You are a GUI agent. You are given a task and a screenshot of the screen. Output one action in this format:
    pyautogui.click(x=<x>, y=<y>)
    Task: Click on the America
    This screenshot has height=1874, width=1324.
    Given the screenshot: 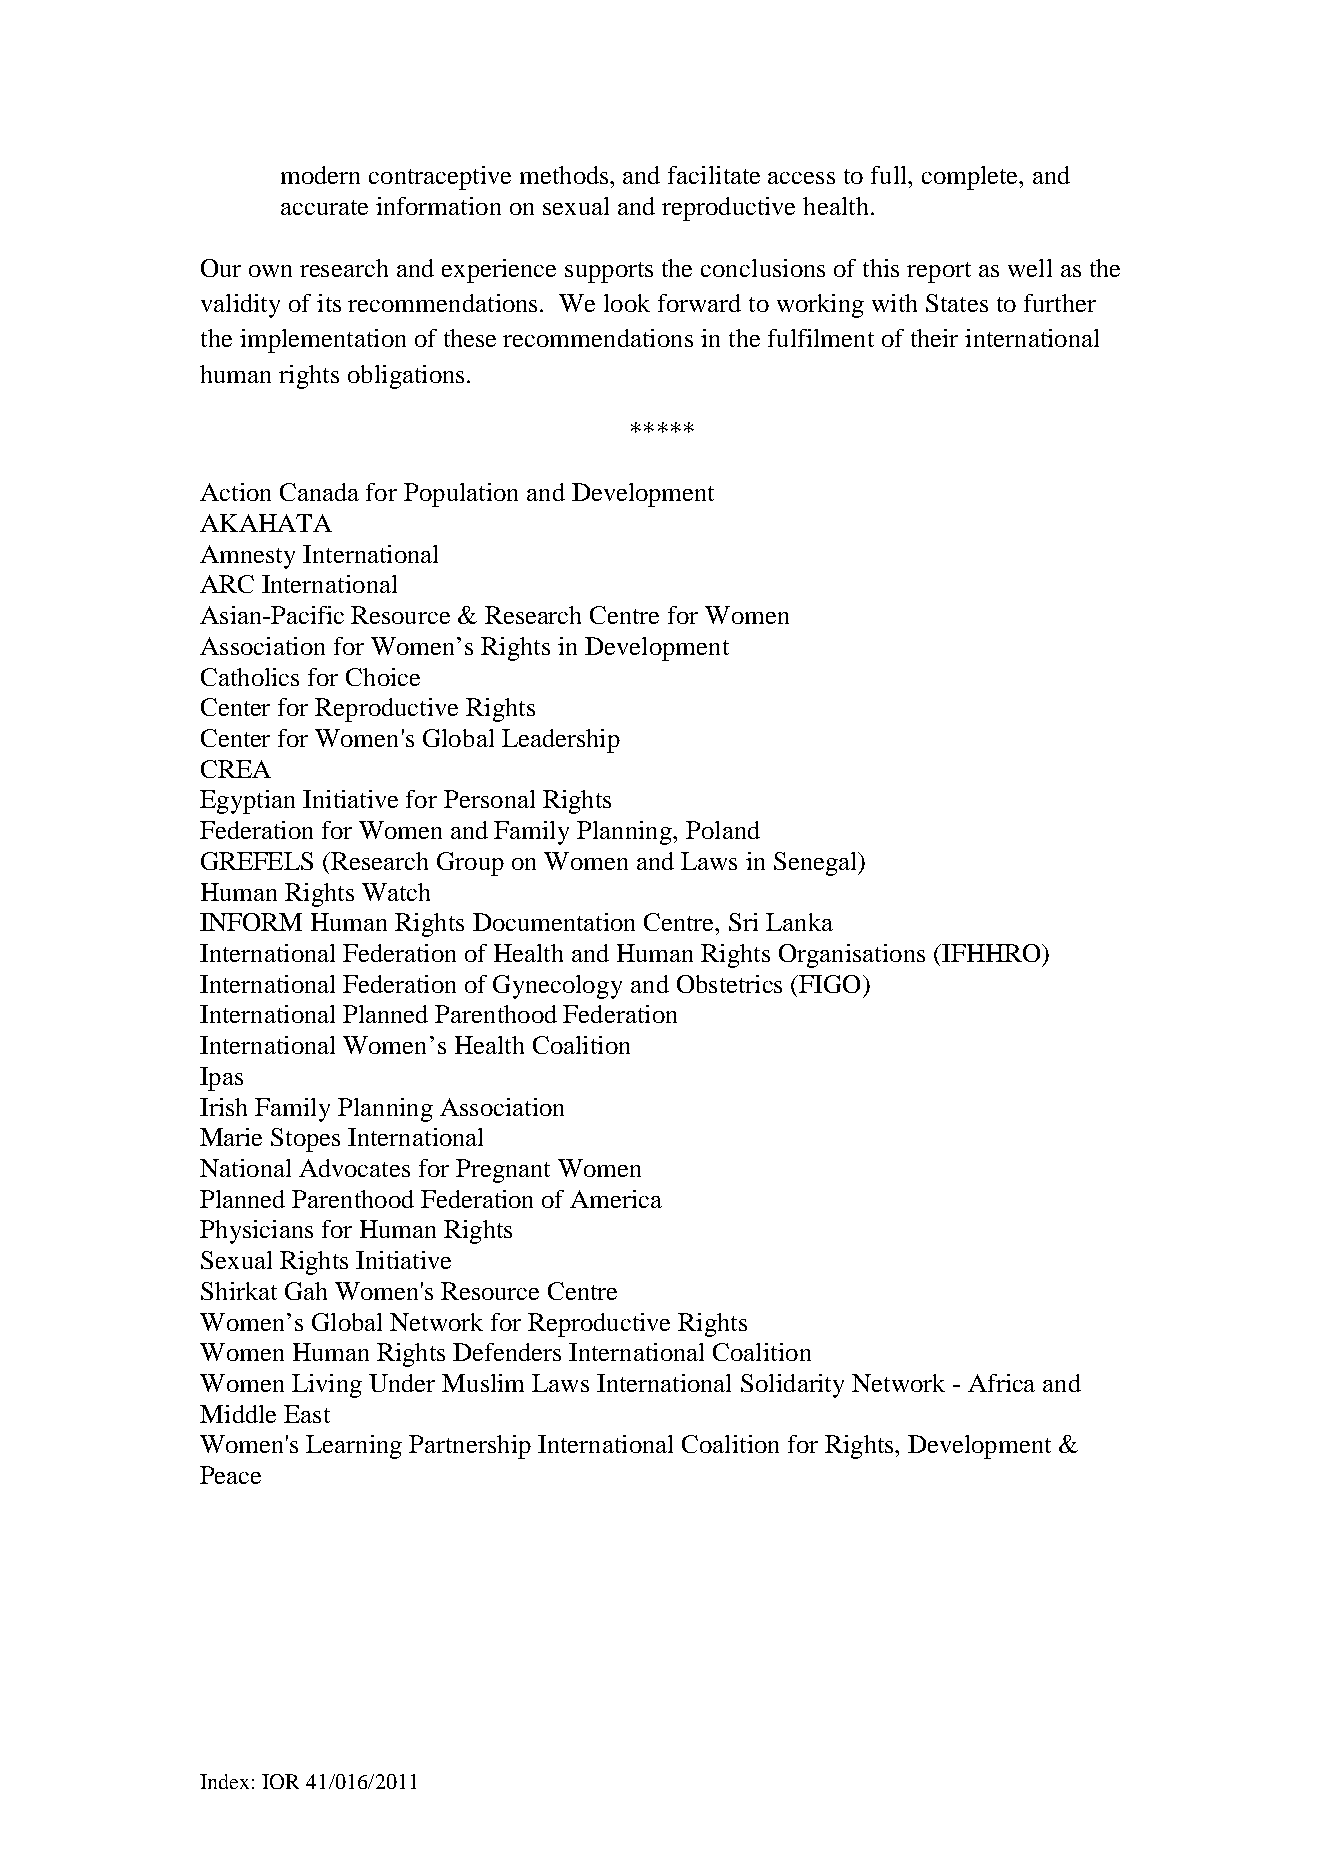 What is the action you would take?
    pyautogui.click(x=616, y=1199)
